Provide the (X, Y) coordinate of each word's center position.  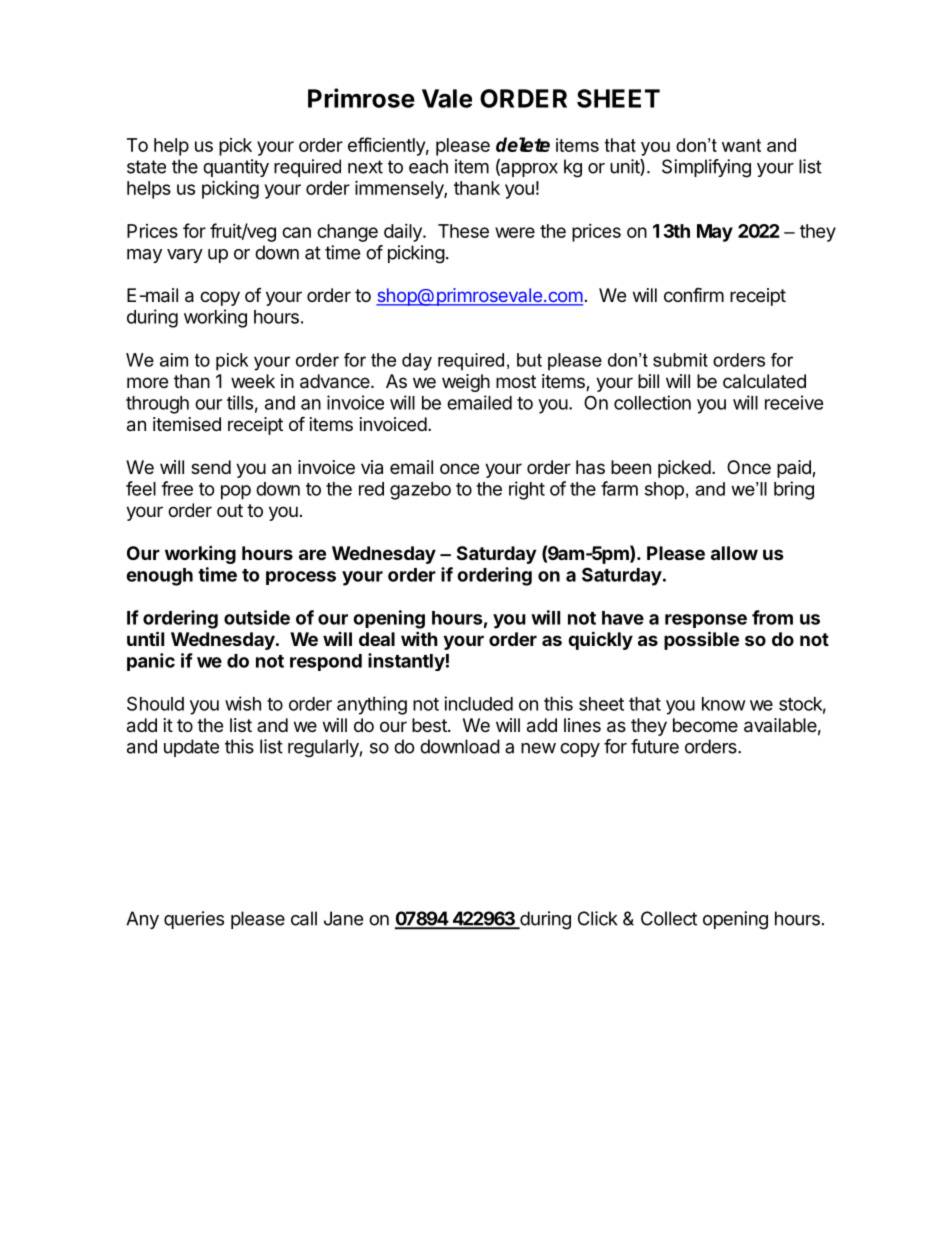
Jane (343, 918)
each (428, 166)
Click (598, 918)
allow (734, 553)
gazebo (420, 491)
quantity (236, 168)
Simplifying (706, 168)
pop (236, 492)
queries (194, 920)
